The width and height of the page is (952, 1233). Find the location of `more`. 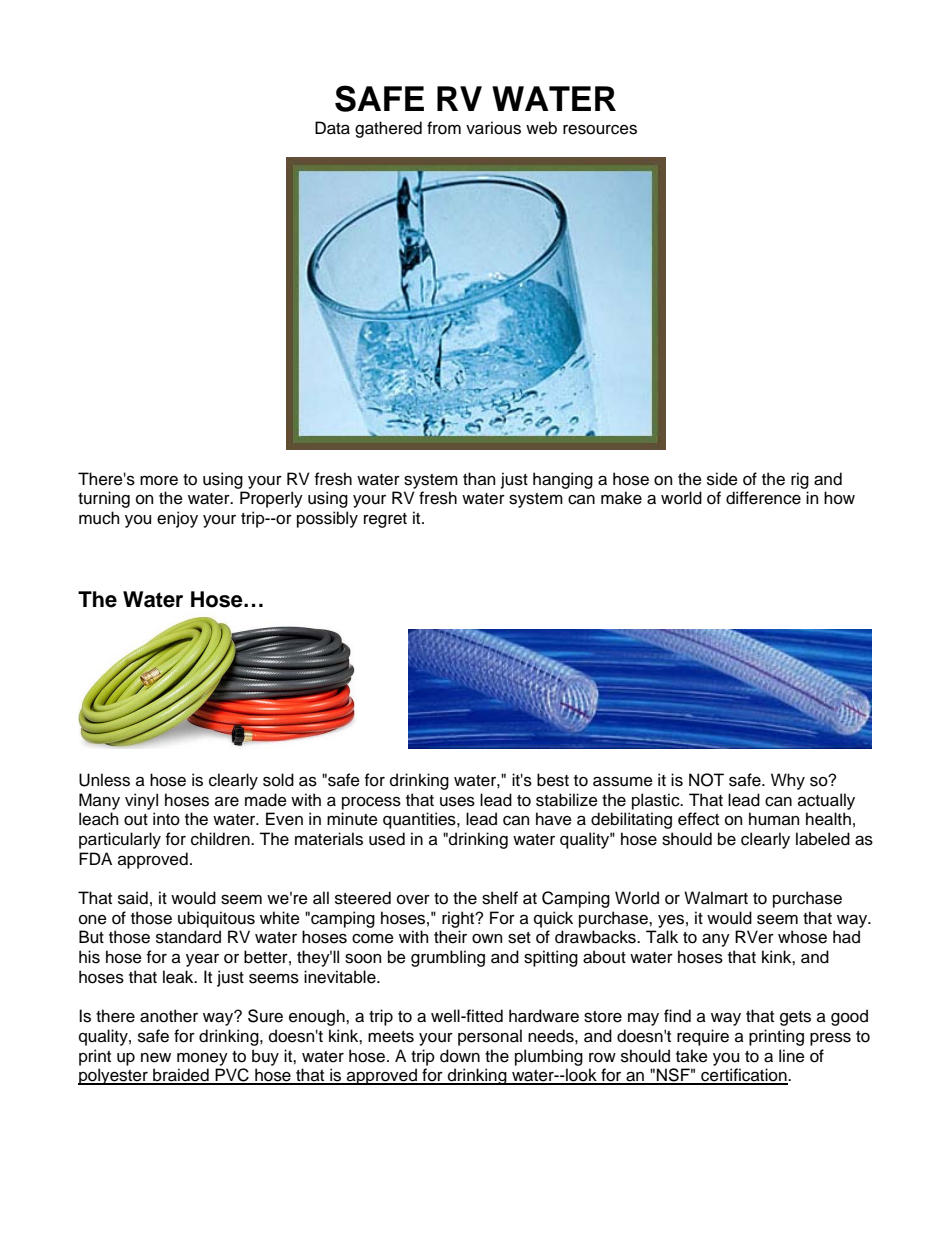

more is located at coordinates (159, 481).
